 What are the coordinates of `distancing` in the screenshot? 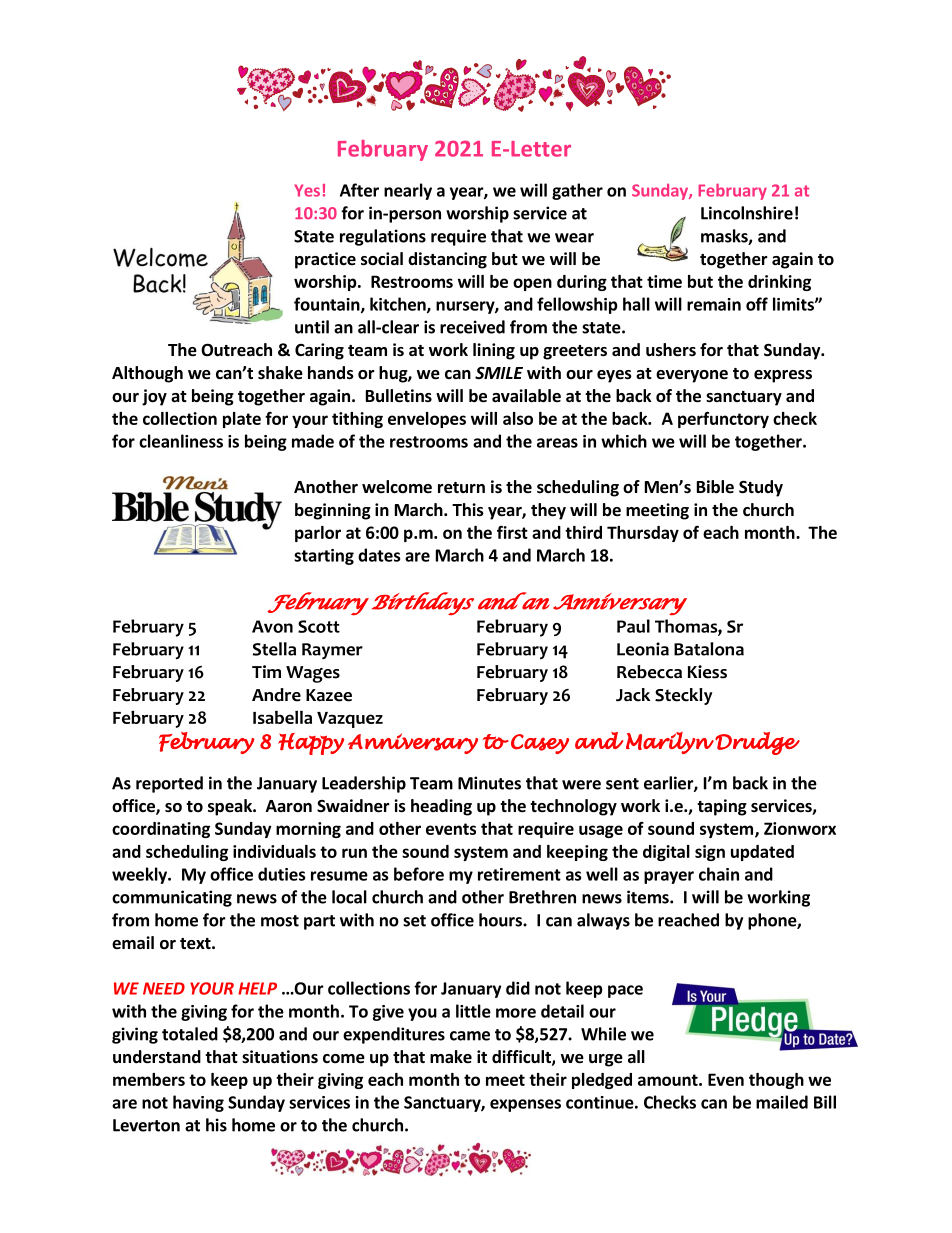 It's located at (447, 260).
